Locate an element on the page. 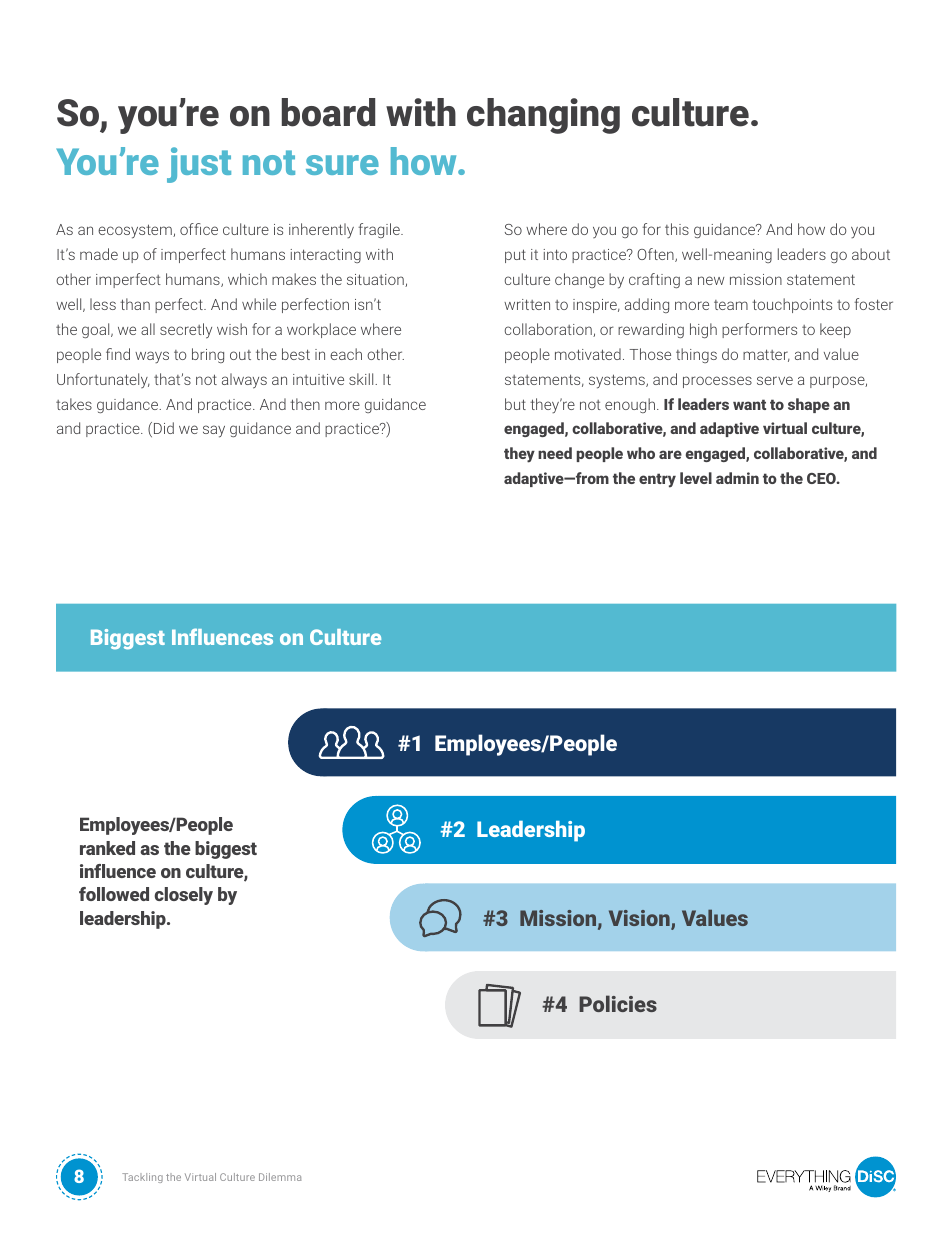  need is located at coordinates (555, 453).
